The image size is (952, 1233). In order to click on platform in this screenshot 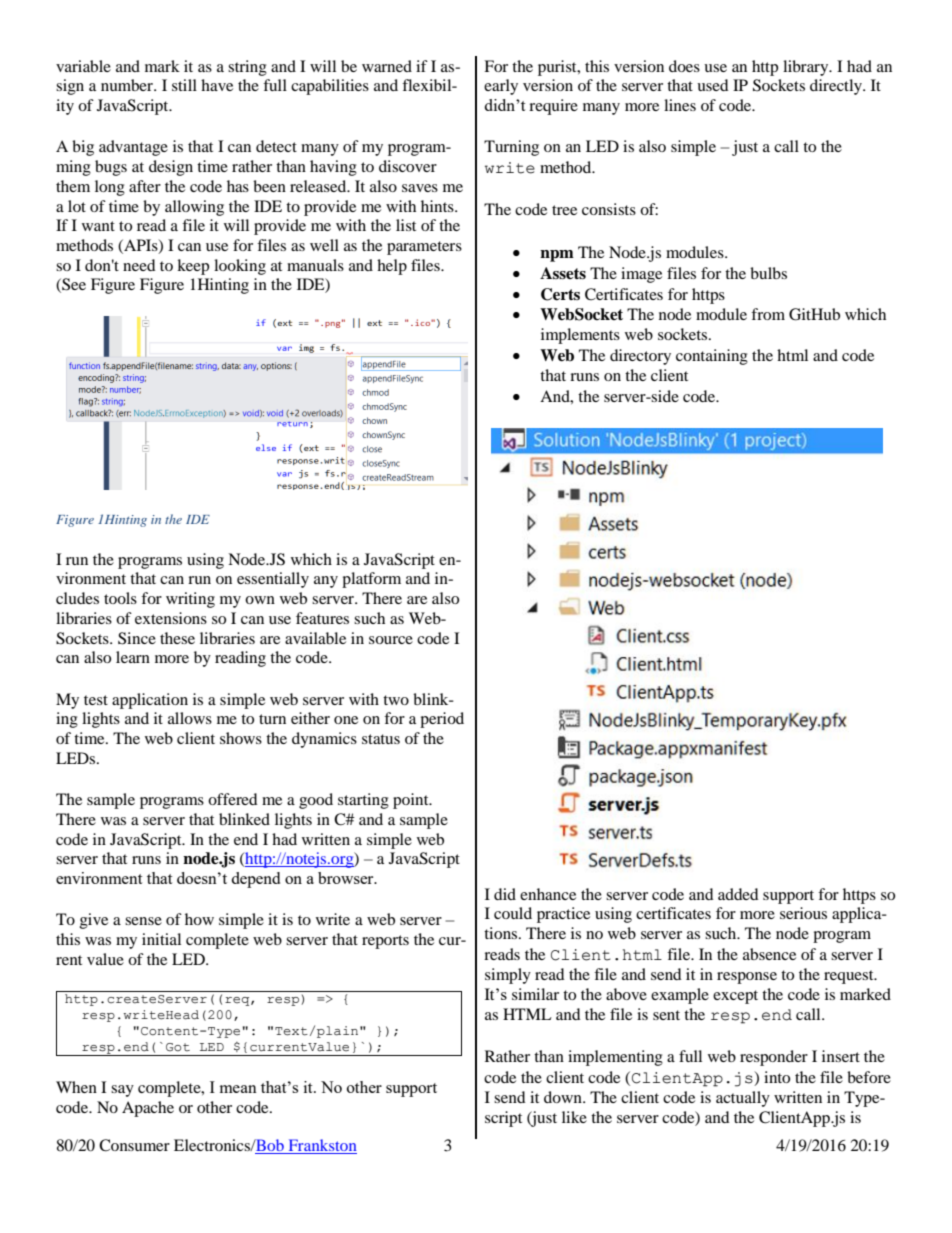, I will do `click(371, 580)`.
